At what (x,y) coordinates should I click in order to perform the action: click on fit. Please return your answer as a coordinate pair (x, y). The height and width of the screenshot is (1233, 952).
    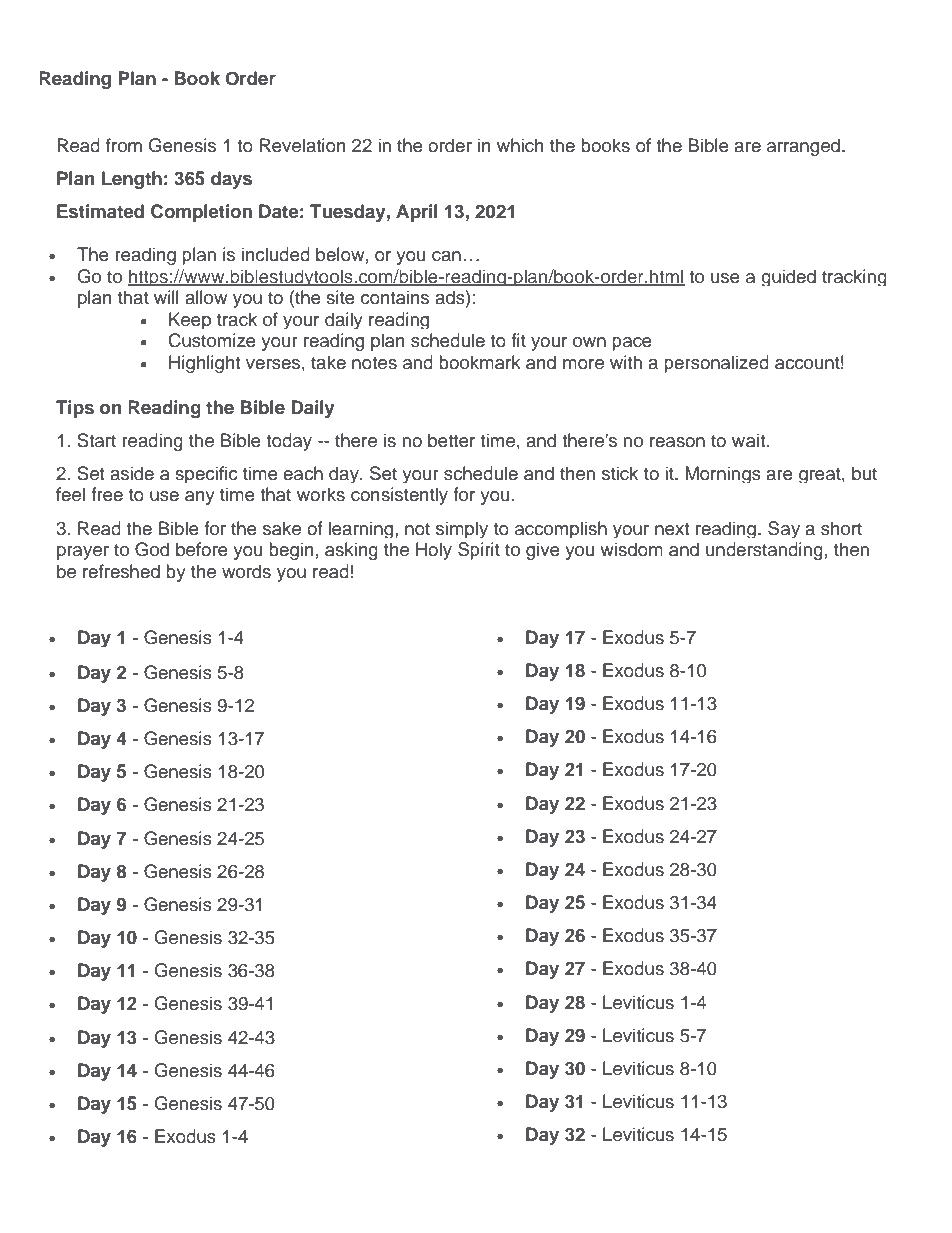
    Looking at the image, I should click on (518, 340).
